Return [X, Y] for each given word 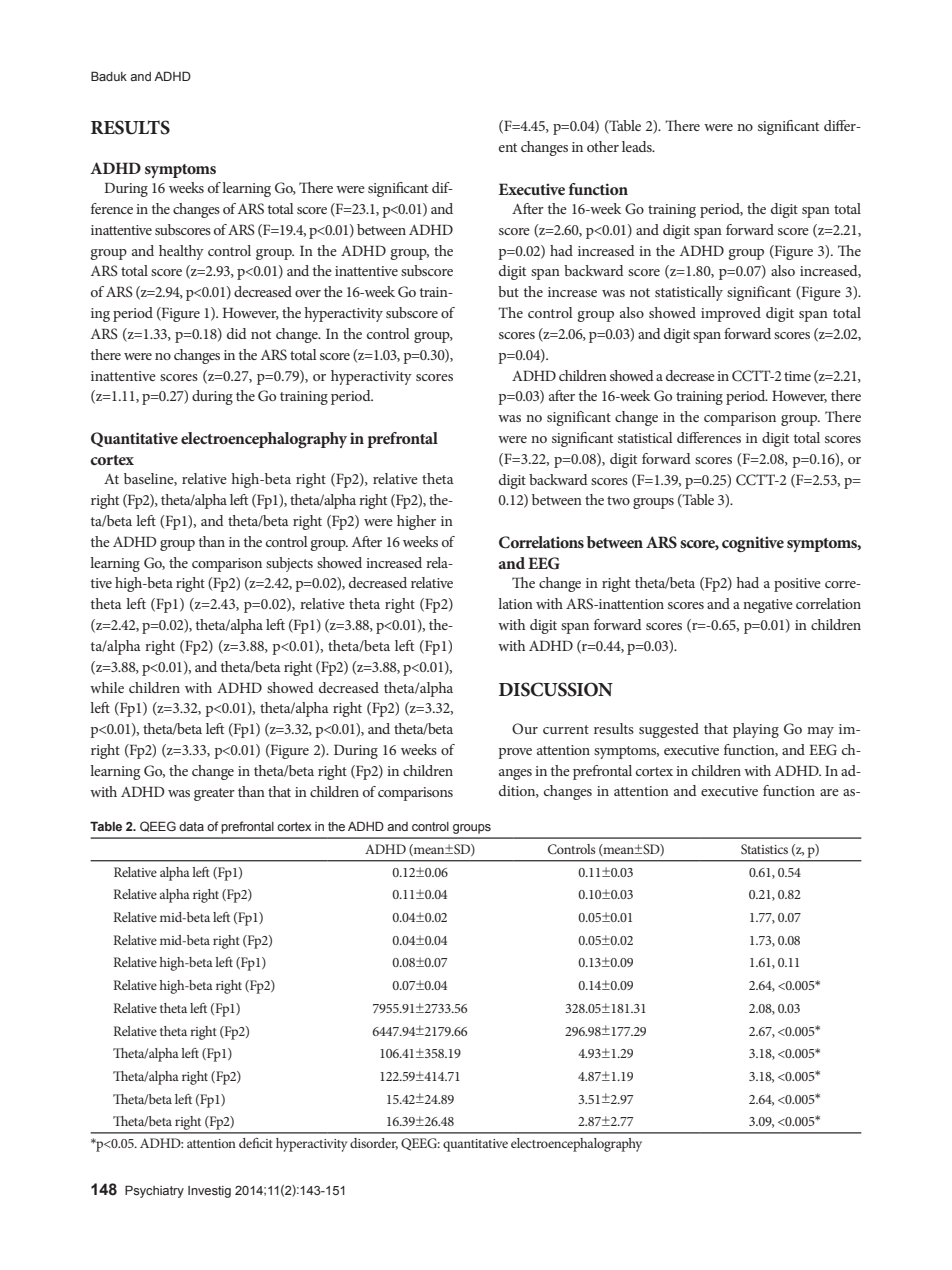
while [107, 687]
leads [638, 146]
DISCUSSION [556, 689]
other [603, 146]
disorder [374, 1144]
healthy [181, 252]
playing [756, 730]
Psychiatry [154, 1191]
